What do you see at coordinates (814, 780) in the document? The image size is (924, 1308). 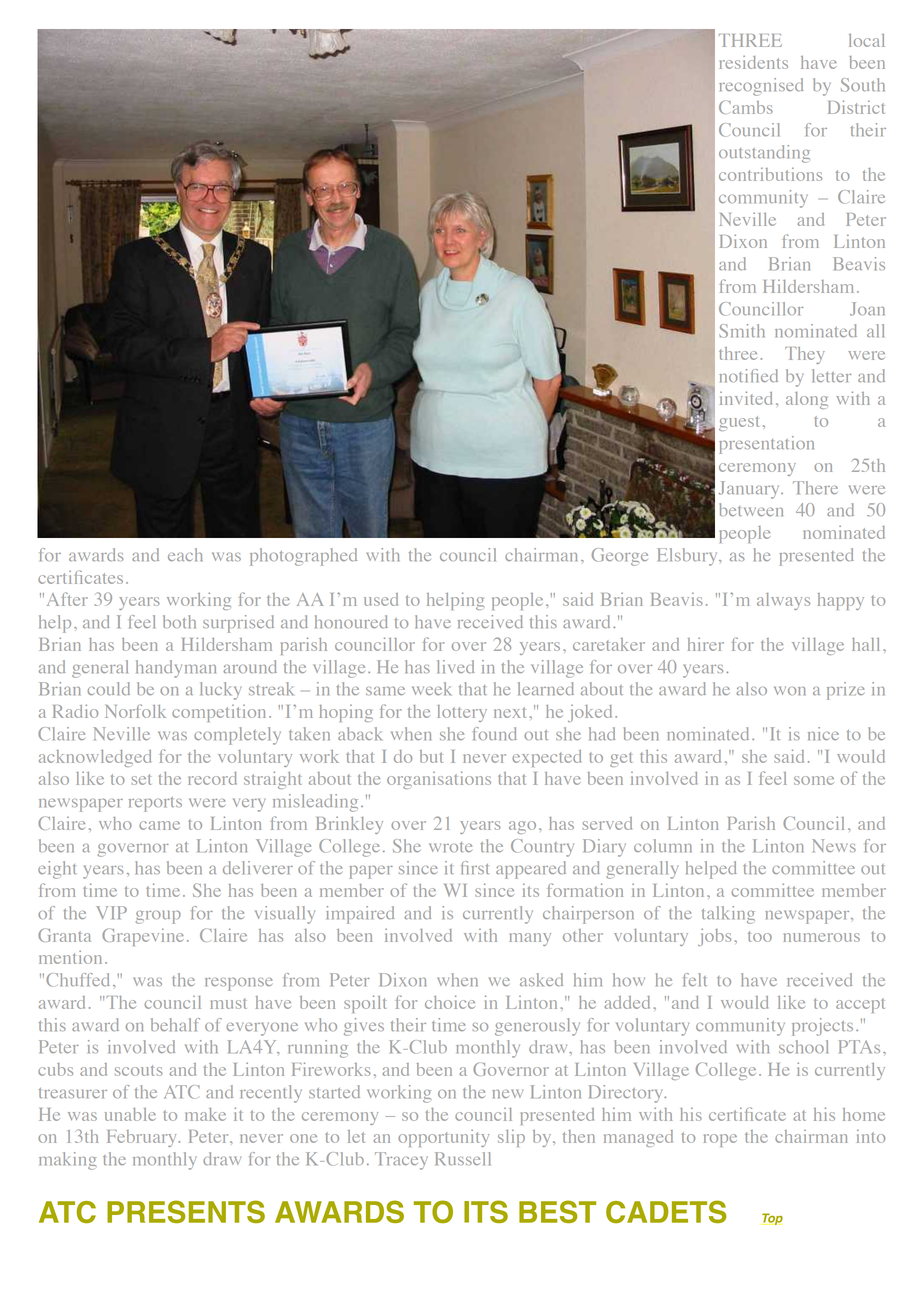 I see `some` at bounding box center [814, 780].
